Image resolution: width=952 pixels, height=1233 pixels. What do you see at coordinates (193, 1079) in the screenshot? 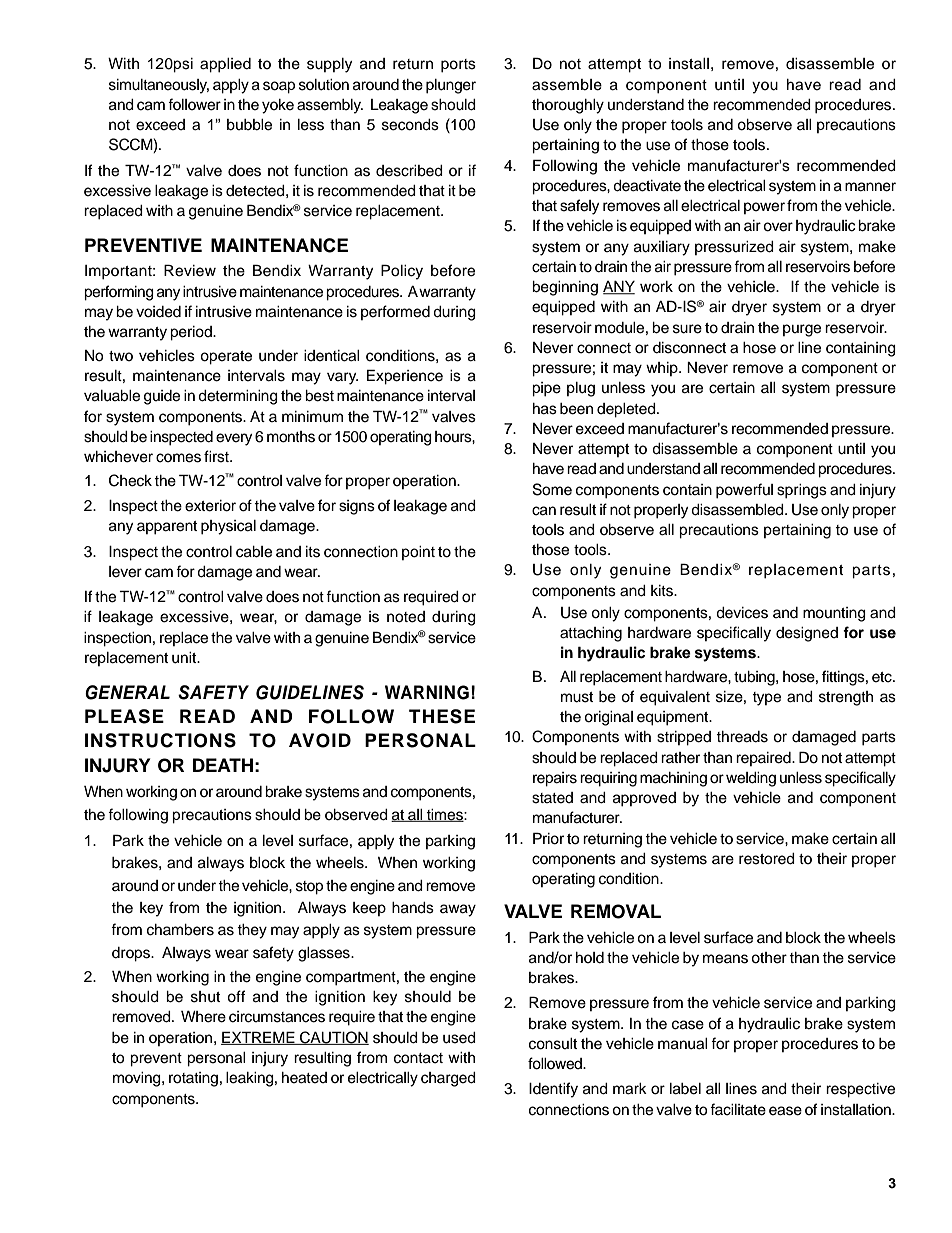
I see `rotating` at bounding box center [193, 1079].
